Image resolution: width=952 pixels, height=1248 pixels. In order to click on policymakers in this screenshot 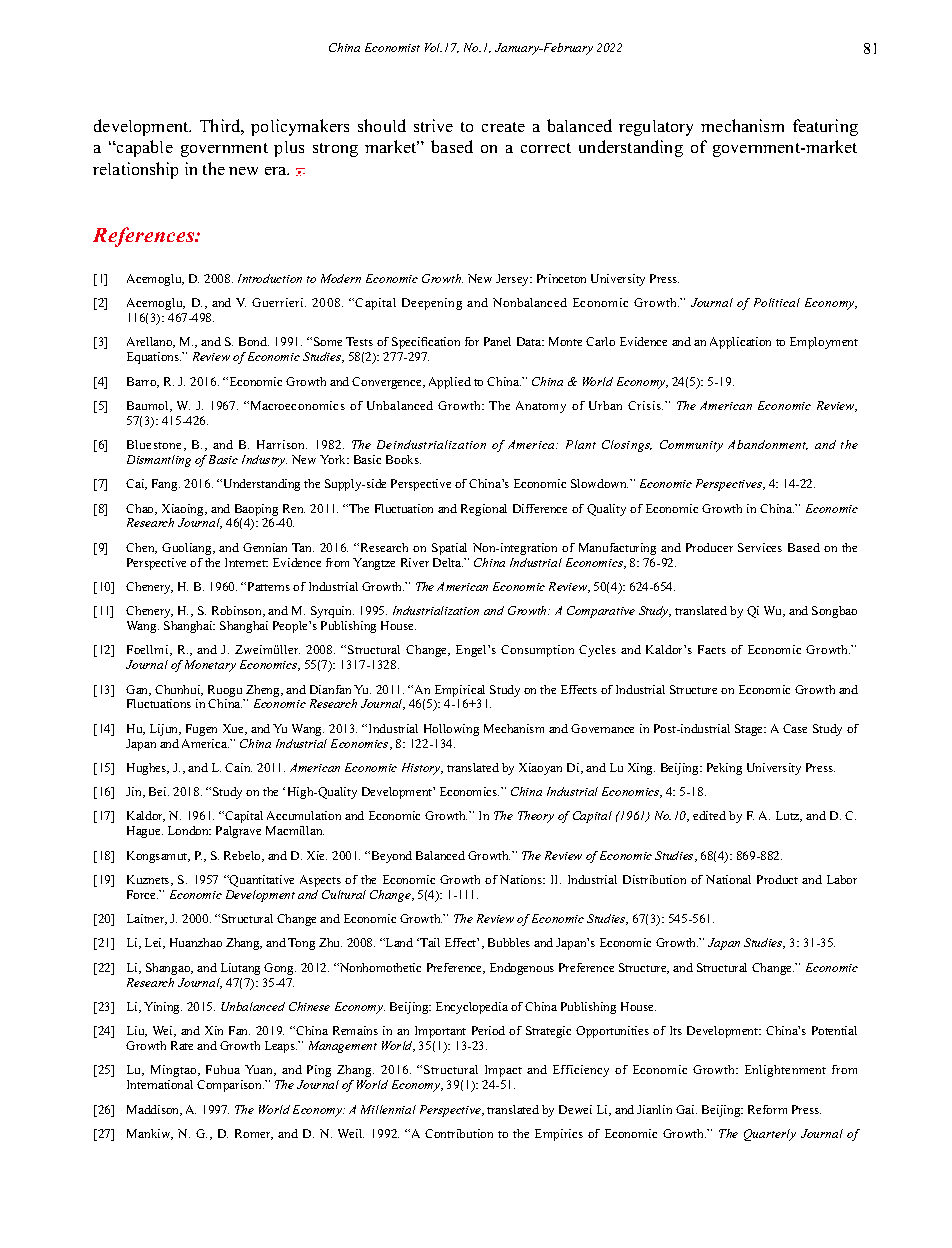, I will do `click(300, 127)`.
